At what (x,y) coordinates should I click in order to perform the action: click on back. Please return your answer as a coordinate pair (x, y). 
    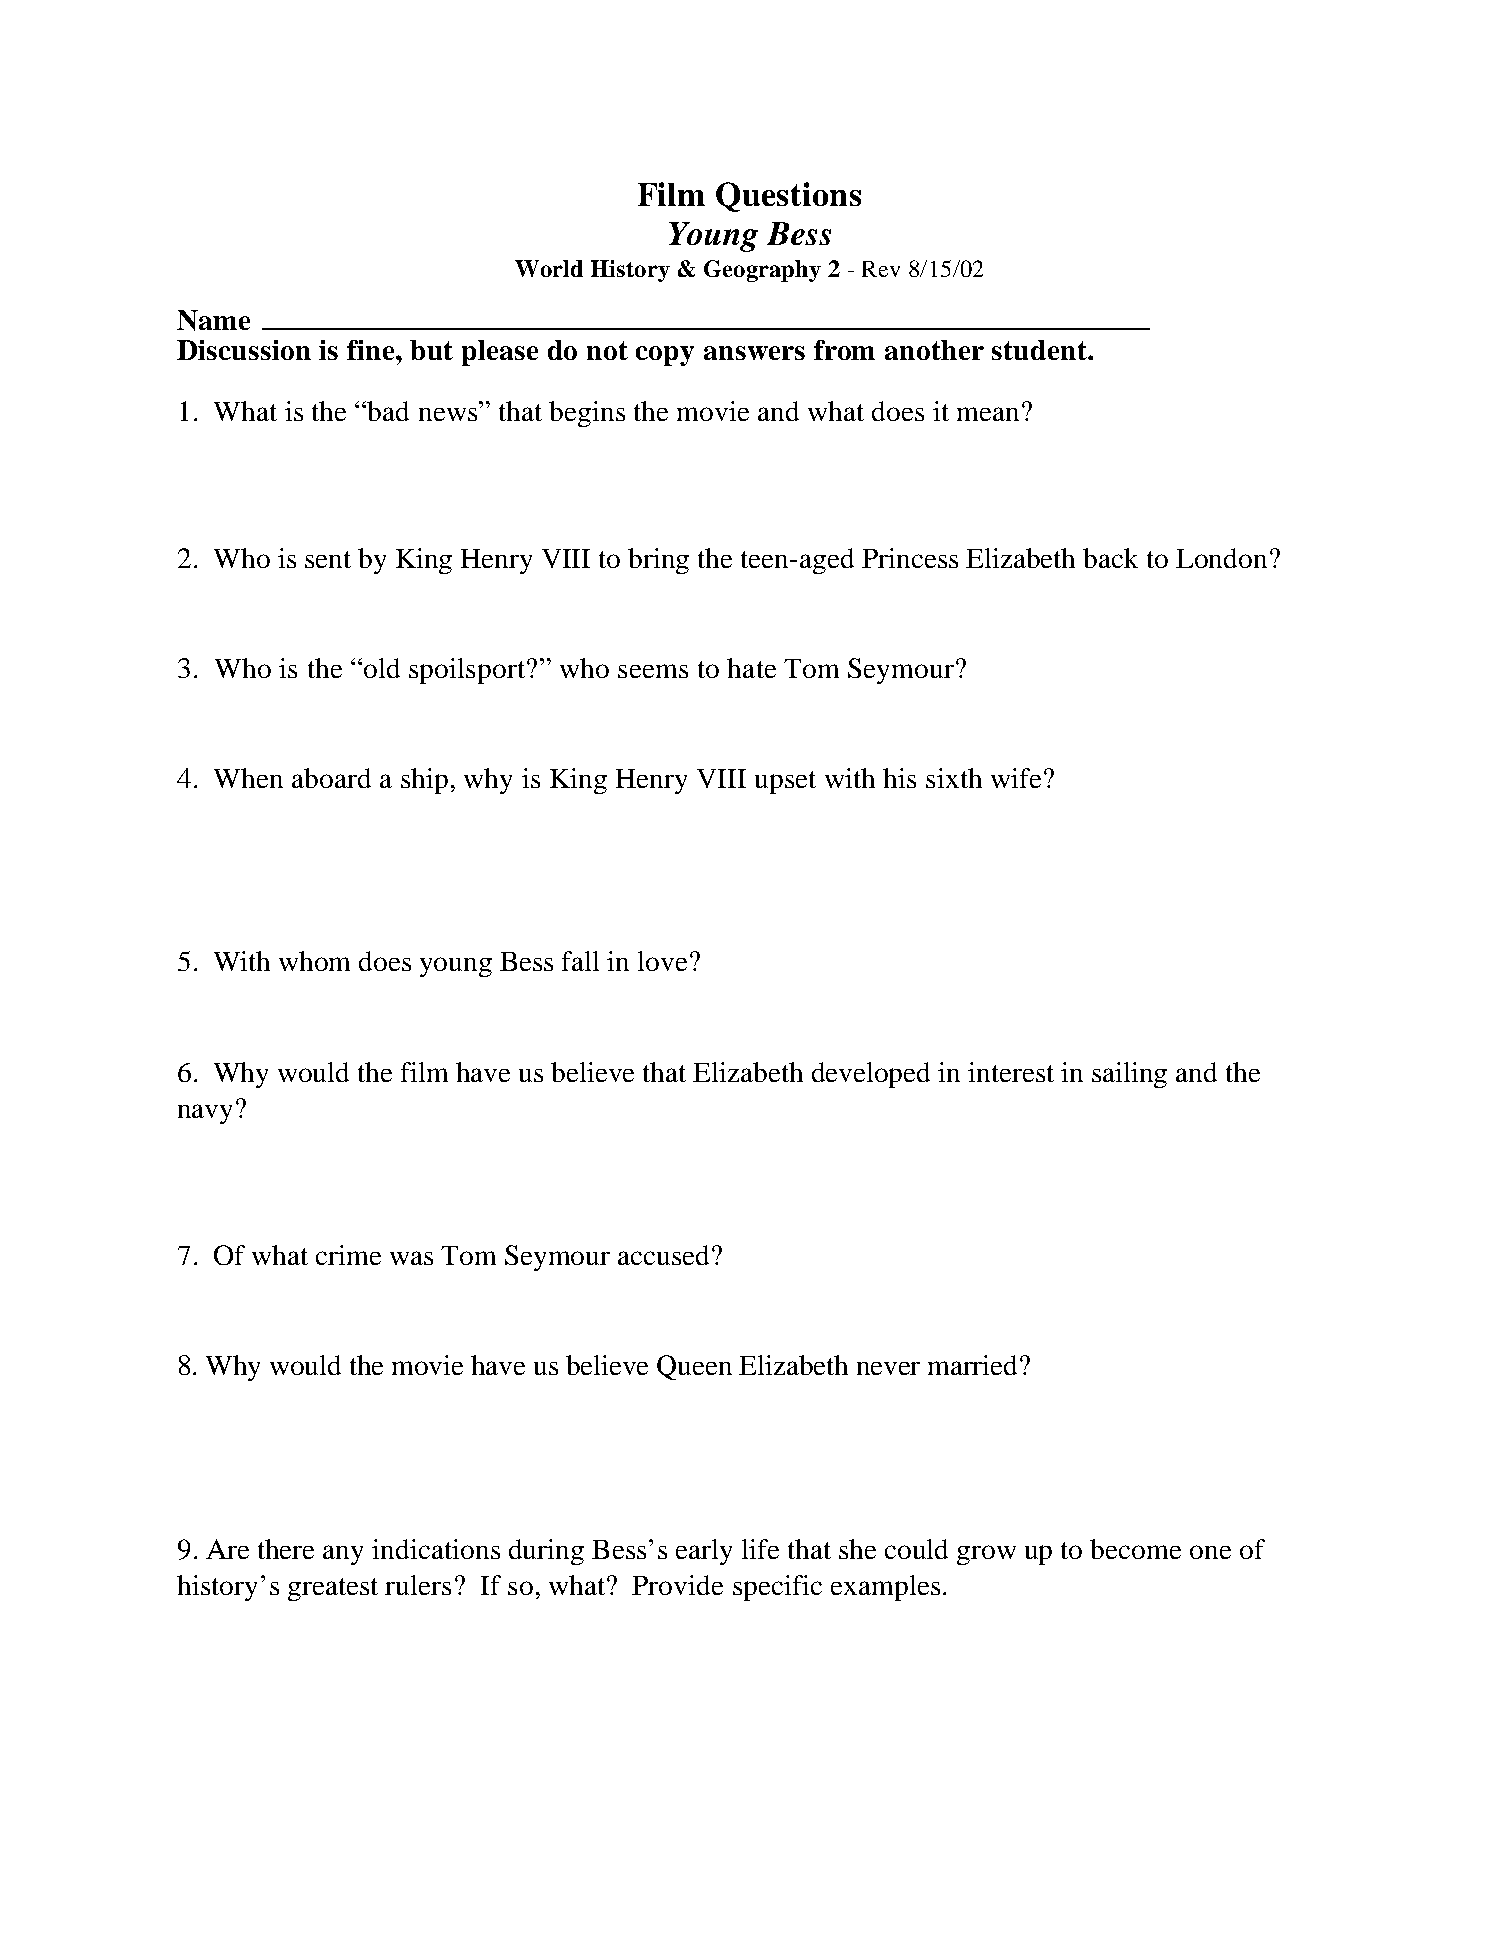
    Looking at the image, I should click on (1110, 558).
